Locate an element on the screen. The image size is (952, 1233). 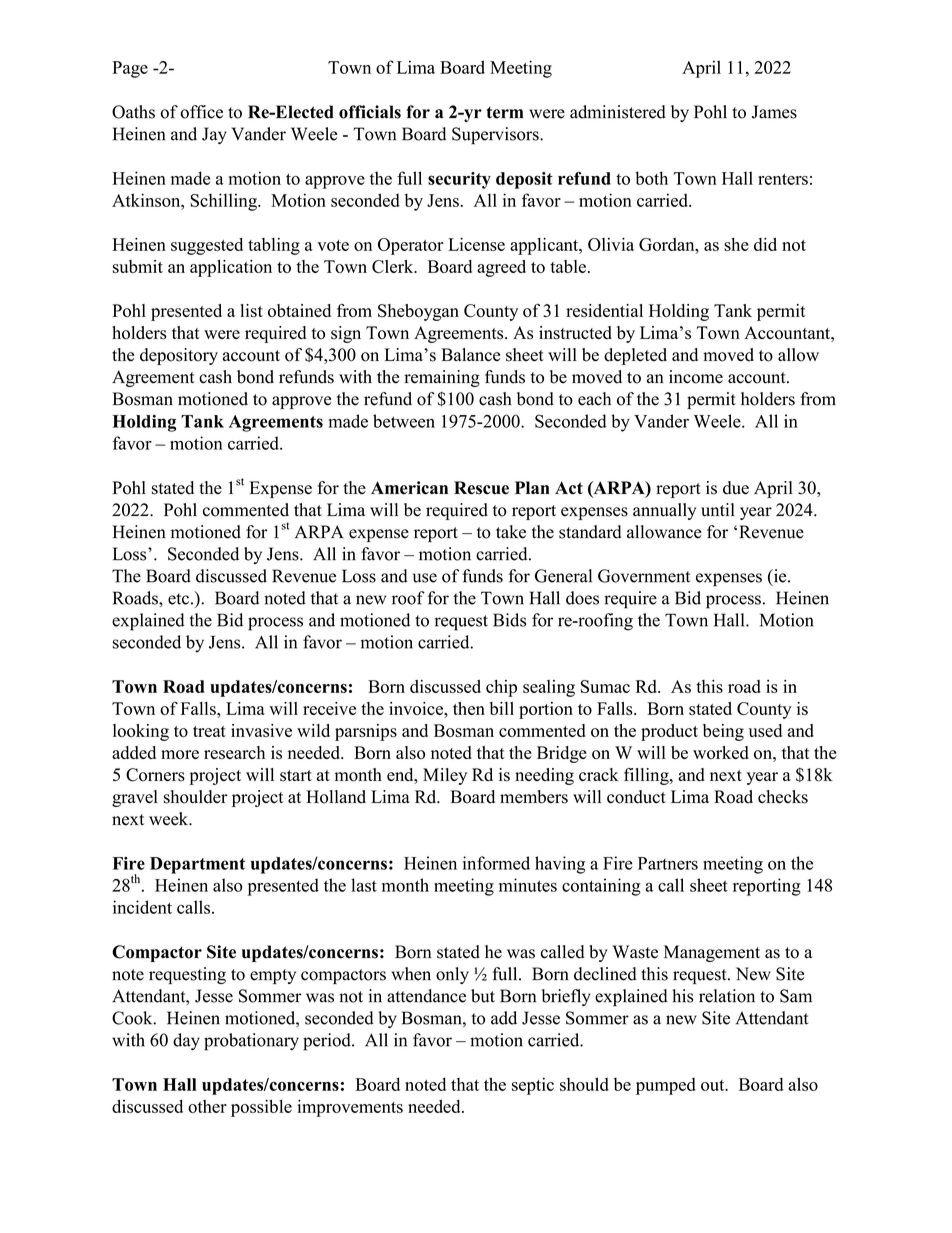
term is located at coordinates (505, 113).
